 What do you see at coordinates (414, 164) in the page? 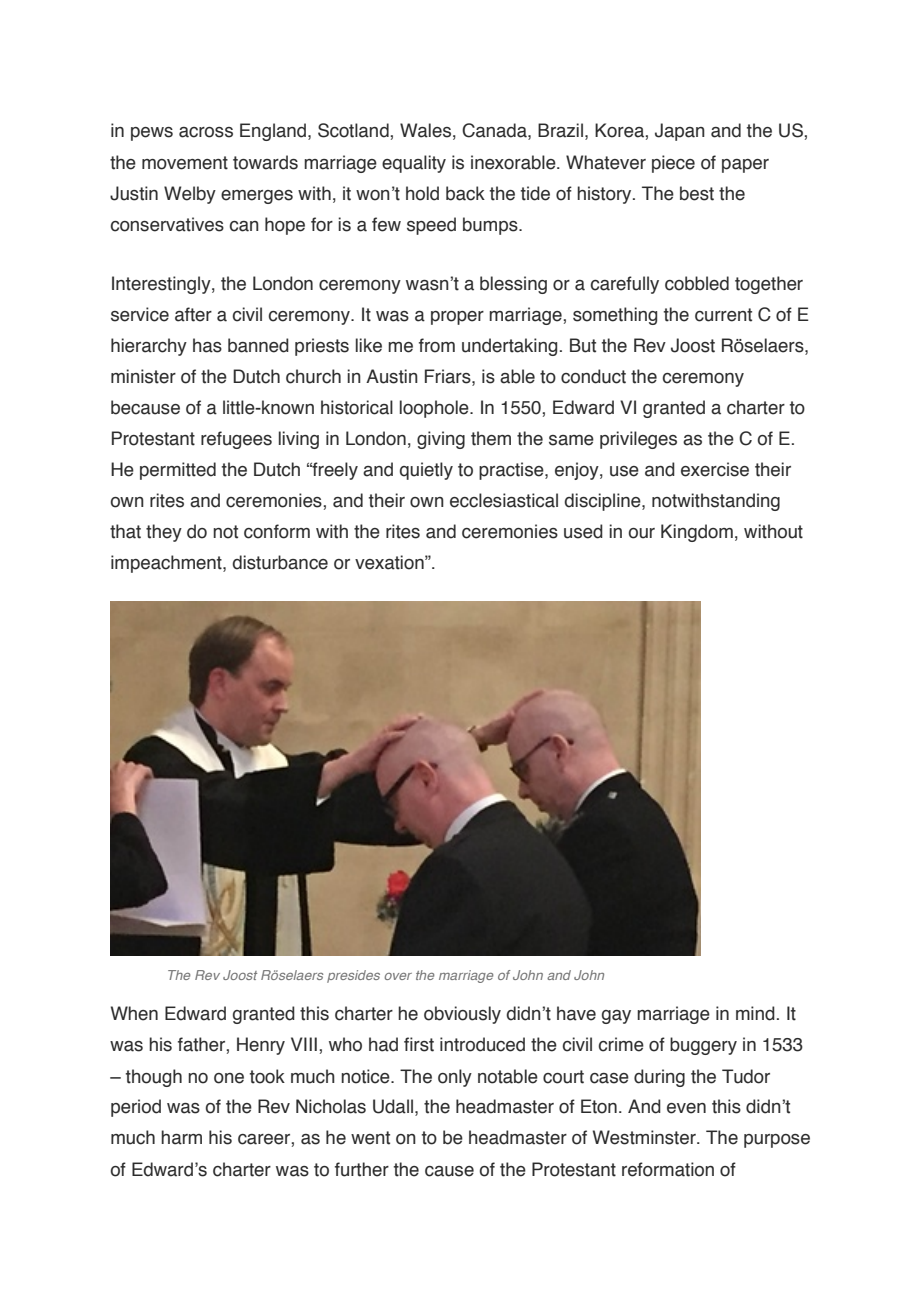
I see `equality` at bounding box center [414, 164].
